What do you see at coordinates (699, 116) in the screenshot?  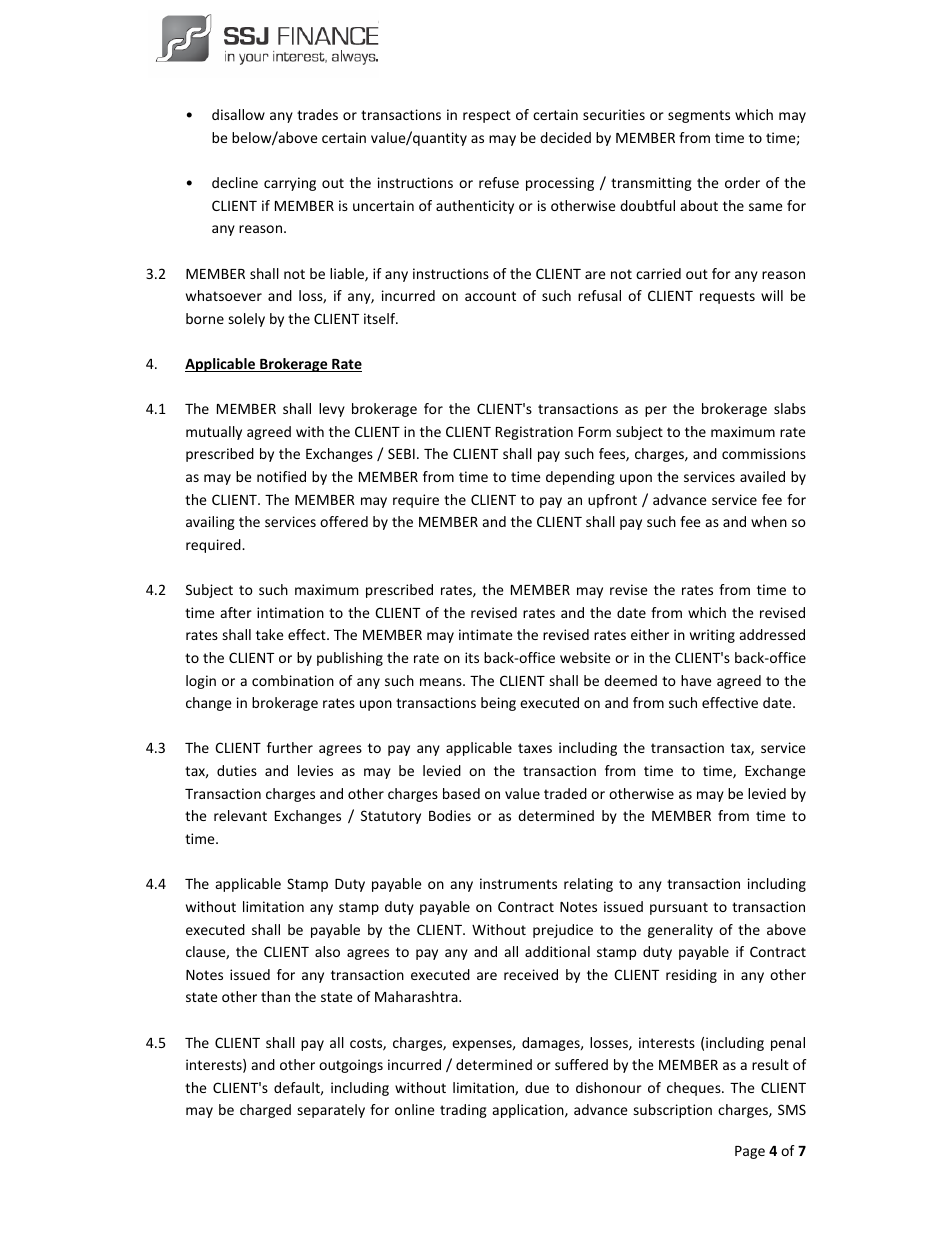 I see `segments` at bounding box center [699, 116].
